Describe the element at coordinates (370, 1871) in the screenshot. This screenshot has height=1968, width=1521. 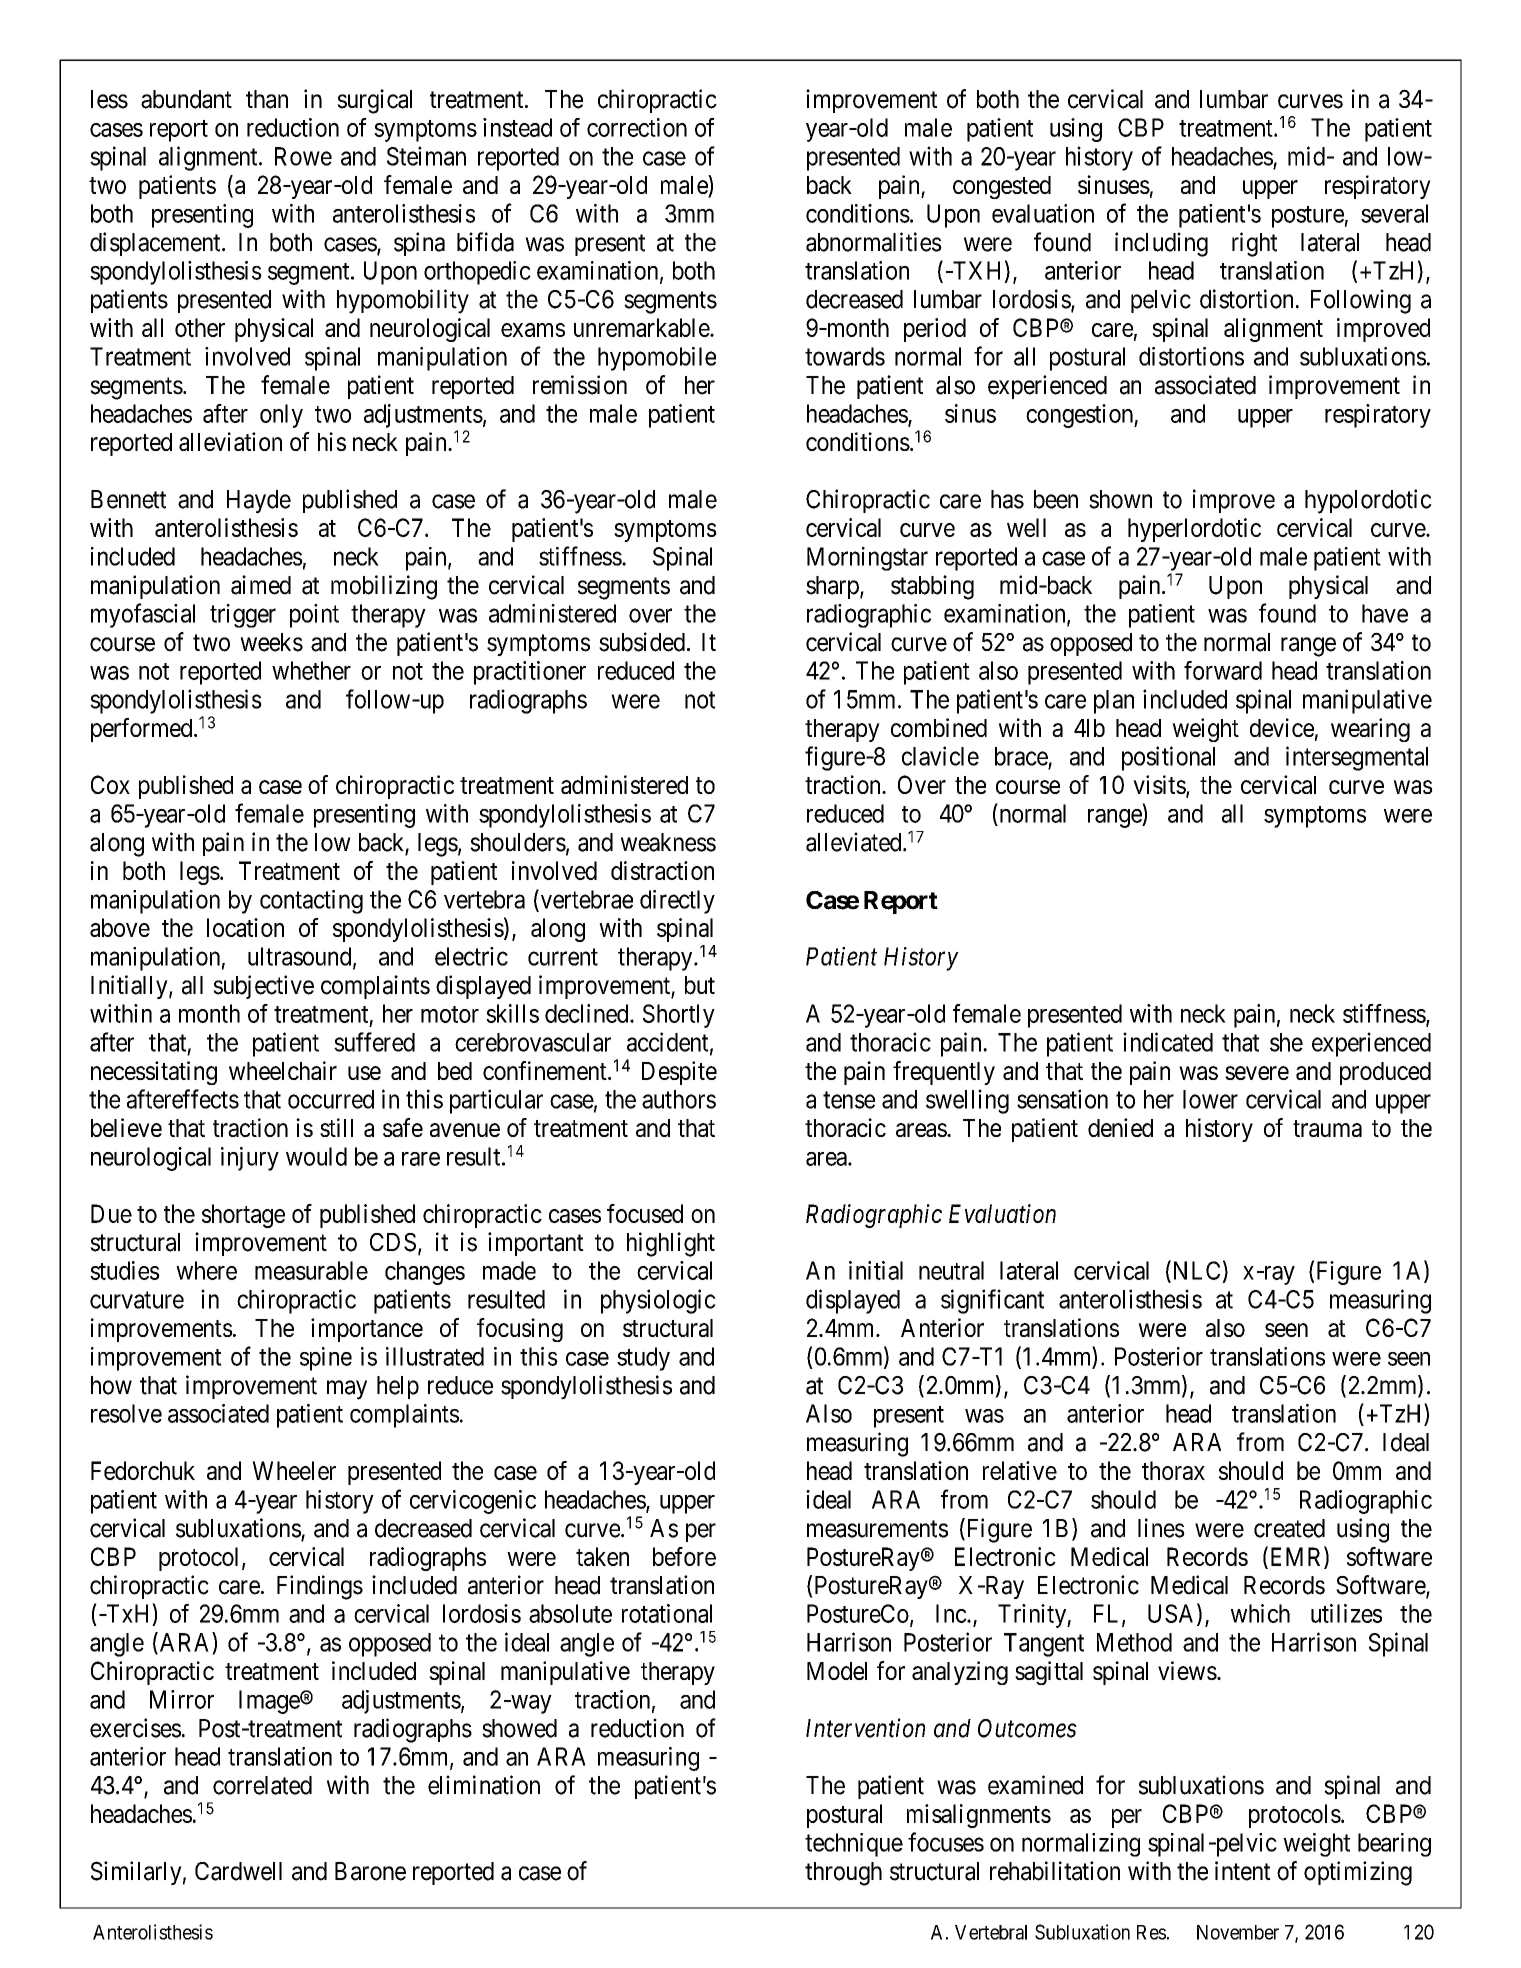
I see `Barone` at that location.
